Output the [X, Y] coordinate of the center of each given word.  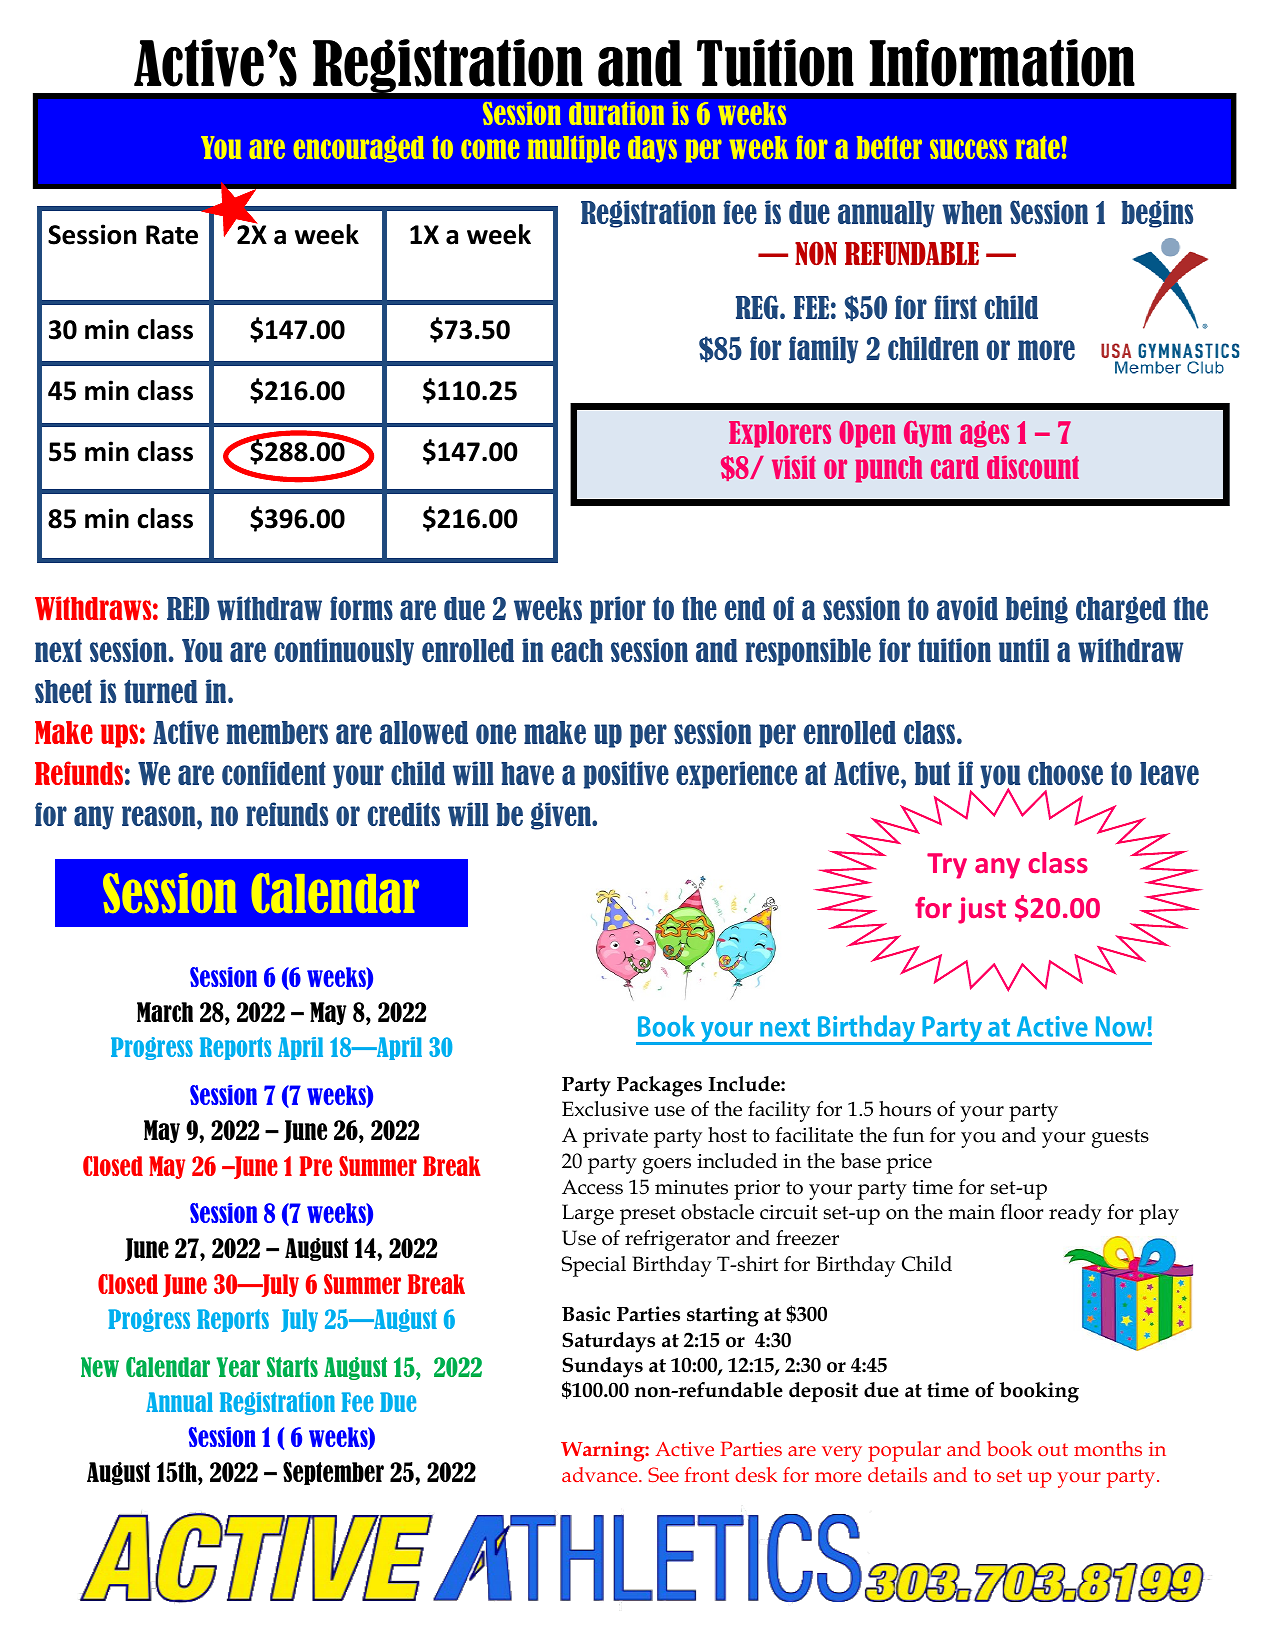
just [982, 910]
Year [238, 1367]
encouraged [359, 149]
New [100, 1367]
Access [592, 1187]
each [577, 650]
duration [616, 113]
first [956, 307]
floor [1021, 1212]
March [165, 1012]
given [562, 816]
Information [1002, 63]
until [1024, 650]
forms [361, 608]
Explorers [780, 434]
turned [161, 691]
